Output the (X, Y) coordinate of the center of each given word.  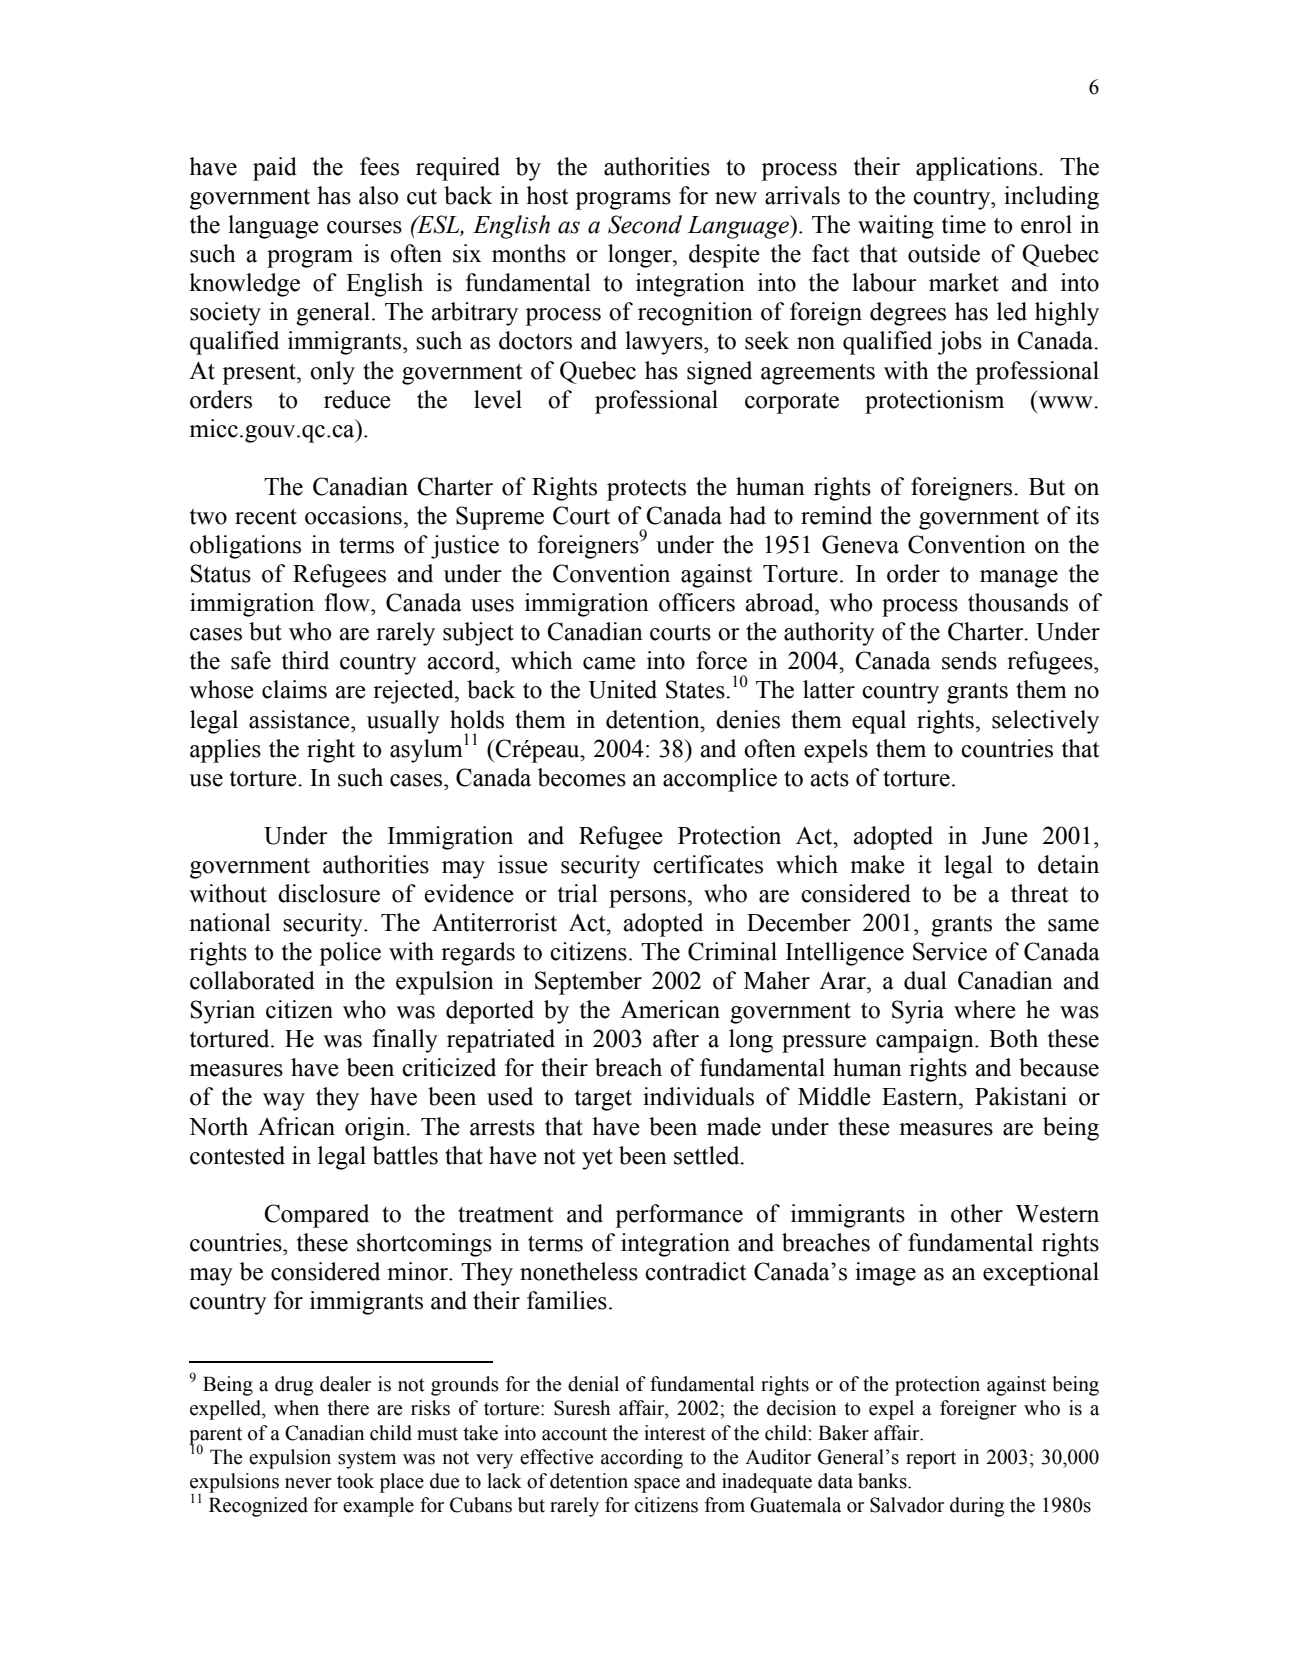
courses (364, 227)
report (931, 1460)
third (305, 660)
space (657, 1485)
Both (1013, 1038)
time (964, 224)
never (308, 1483)
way (284, 1102)
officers (697, 602)
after (676, 1038)
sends (969, 660)
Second (645, 224)
